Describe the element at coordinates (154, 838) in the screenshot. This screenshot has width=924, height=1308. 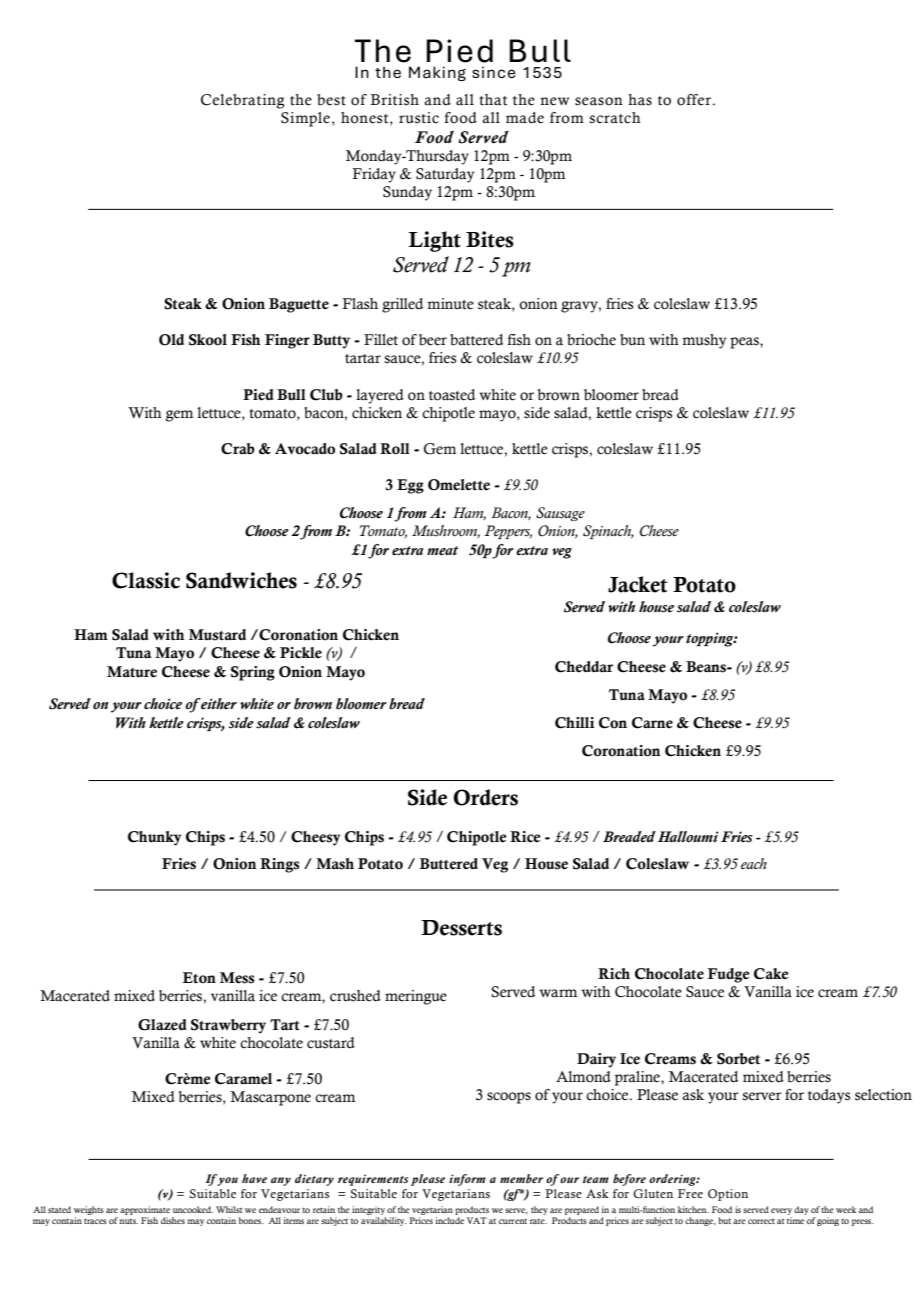
I see `Chunky` at that location.
